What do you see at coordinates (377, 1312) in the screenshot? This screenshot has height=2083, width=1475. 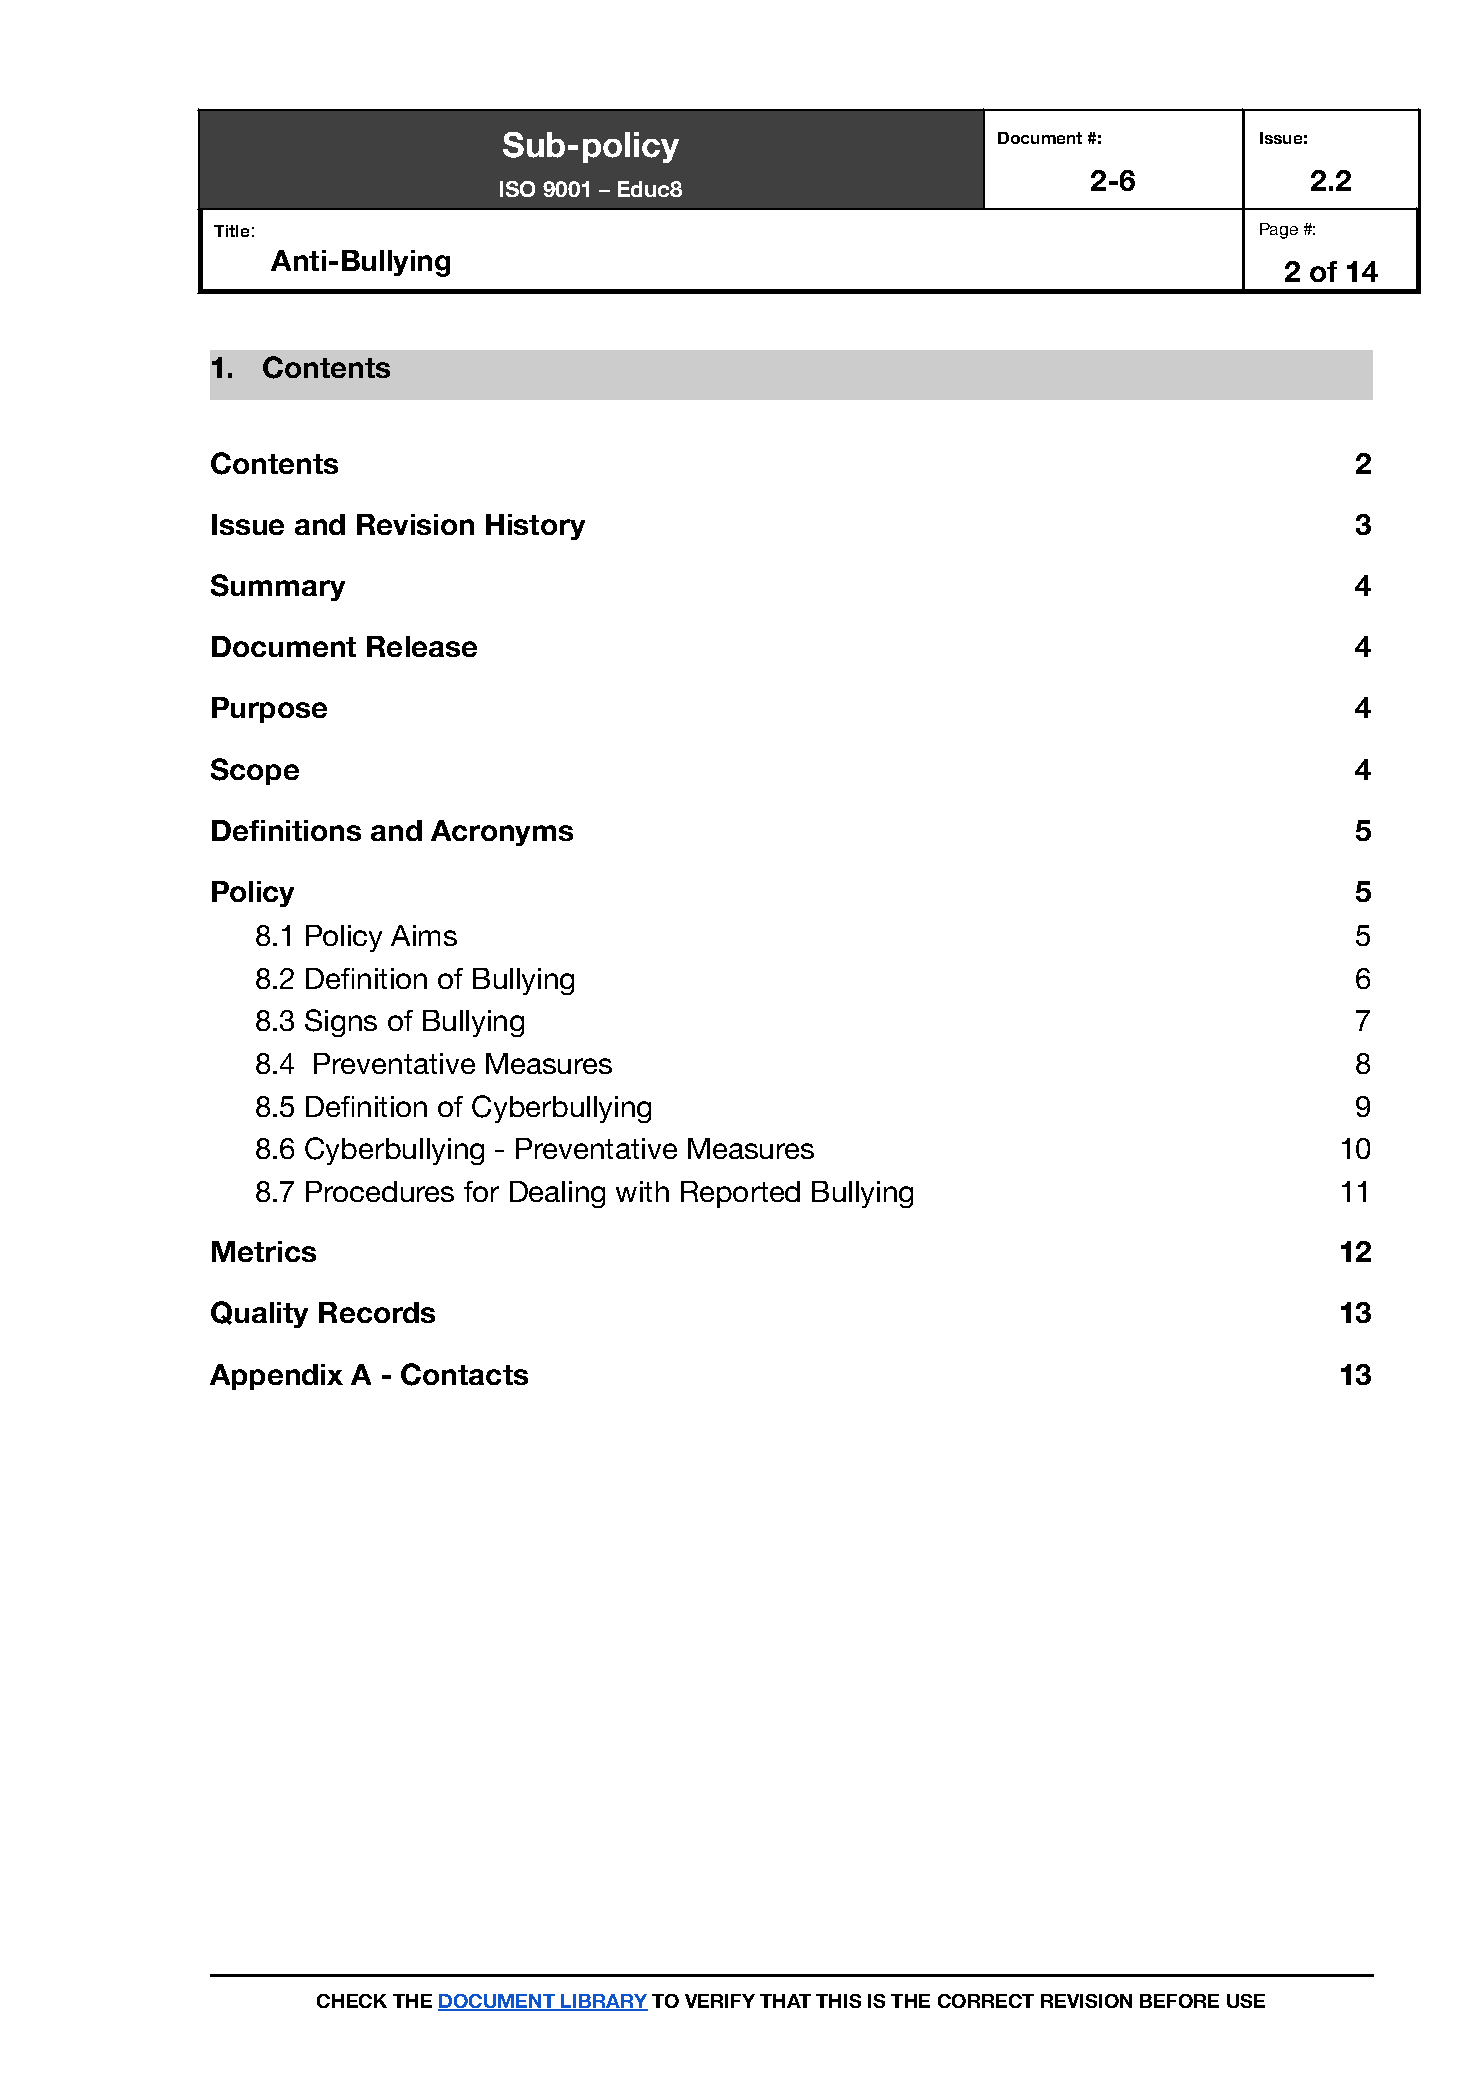 I see `Records` at bounding box center [377, 1312].
